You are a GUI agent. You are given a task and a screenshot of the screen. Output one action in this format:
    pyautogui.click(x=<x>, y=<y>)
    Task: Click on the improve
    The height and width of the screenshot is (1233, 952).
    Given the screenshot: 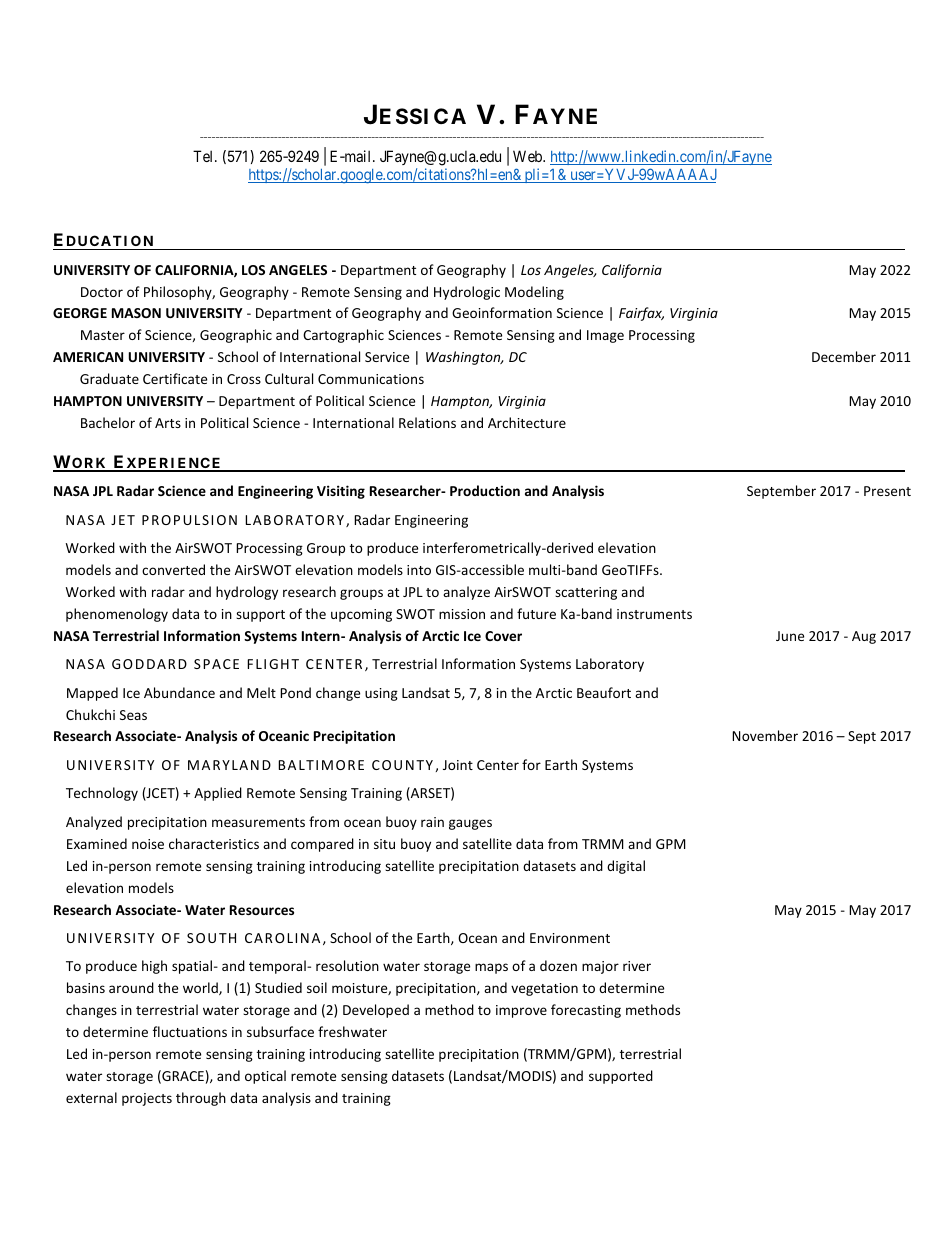 What is the action you would take?
    pyautogui.click(x=521, y=1011)
